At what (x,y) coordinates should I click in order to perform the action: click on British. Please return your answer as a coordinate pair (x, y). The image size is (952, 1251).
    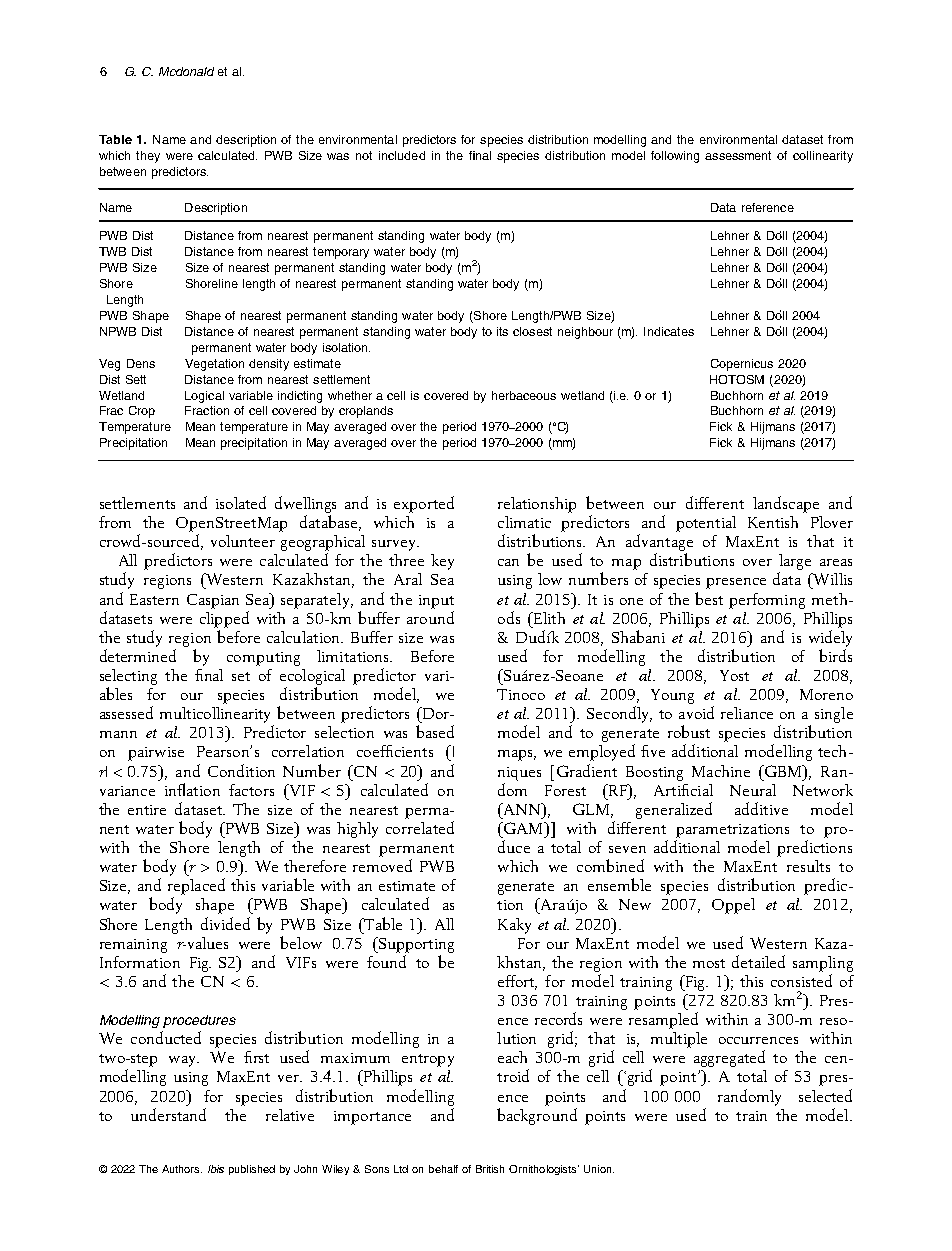
    Looking at the image, I should click on (490, 1169).
